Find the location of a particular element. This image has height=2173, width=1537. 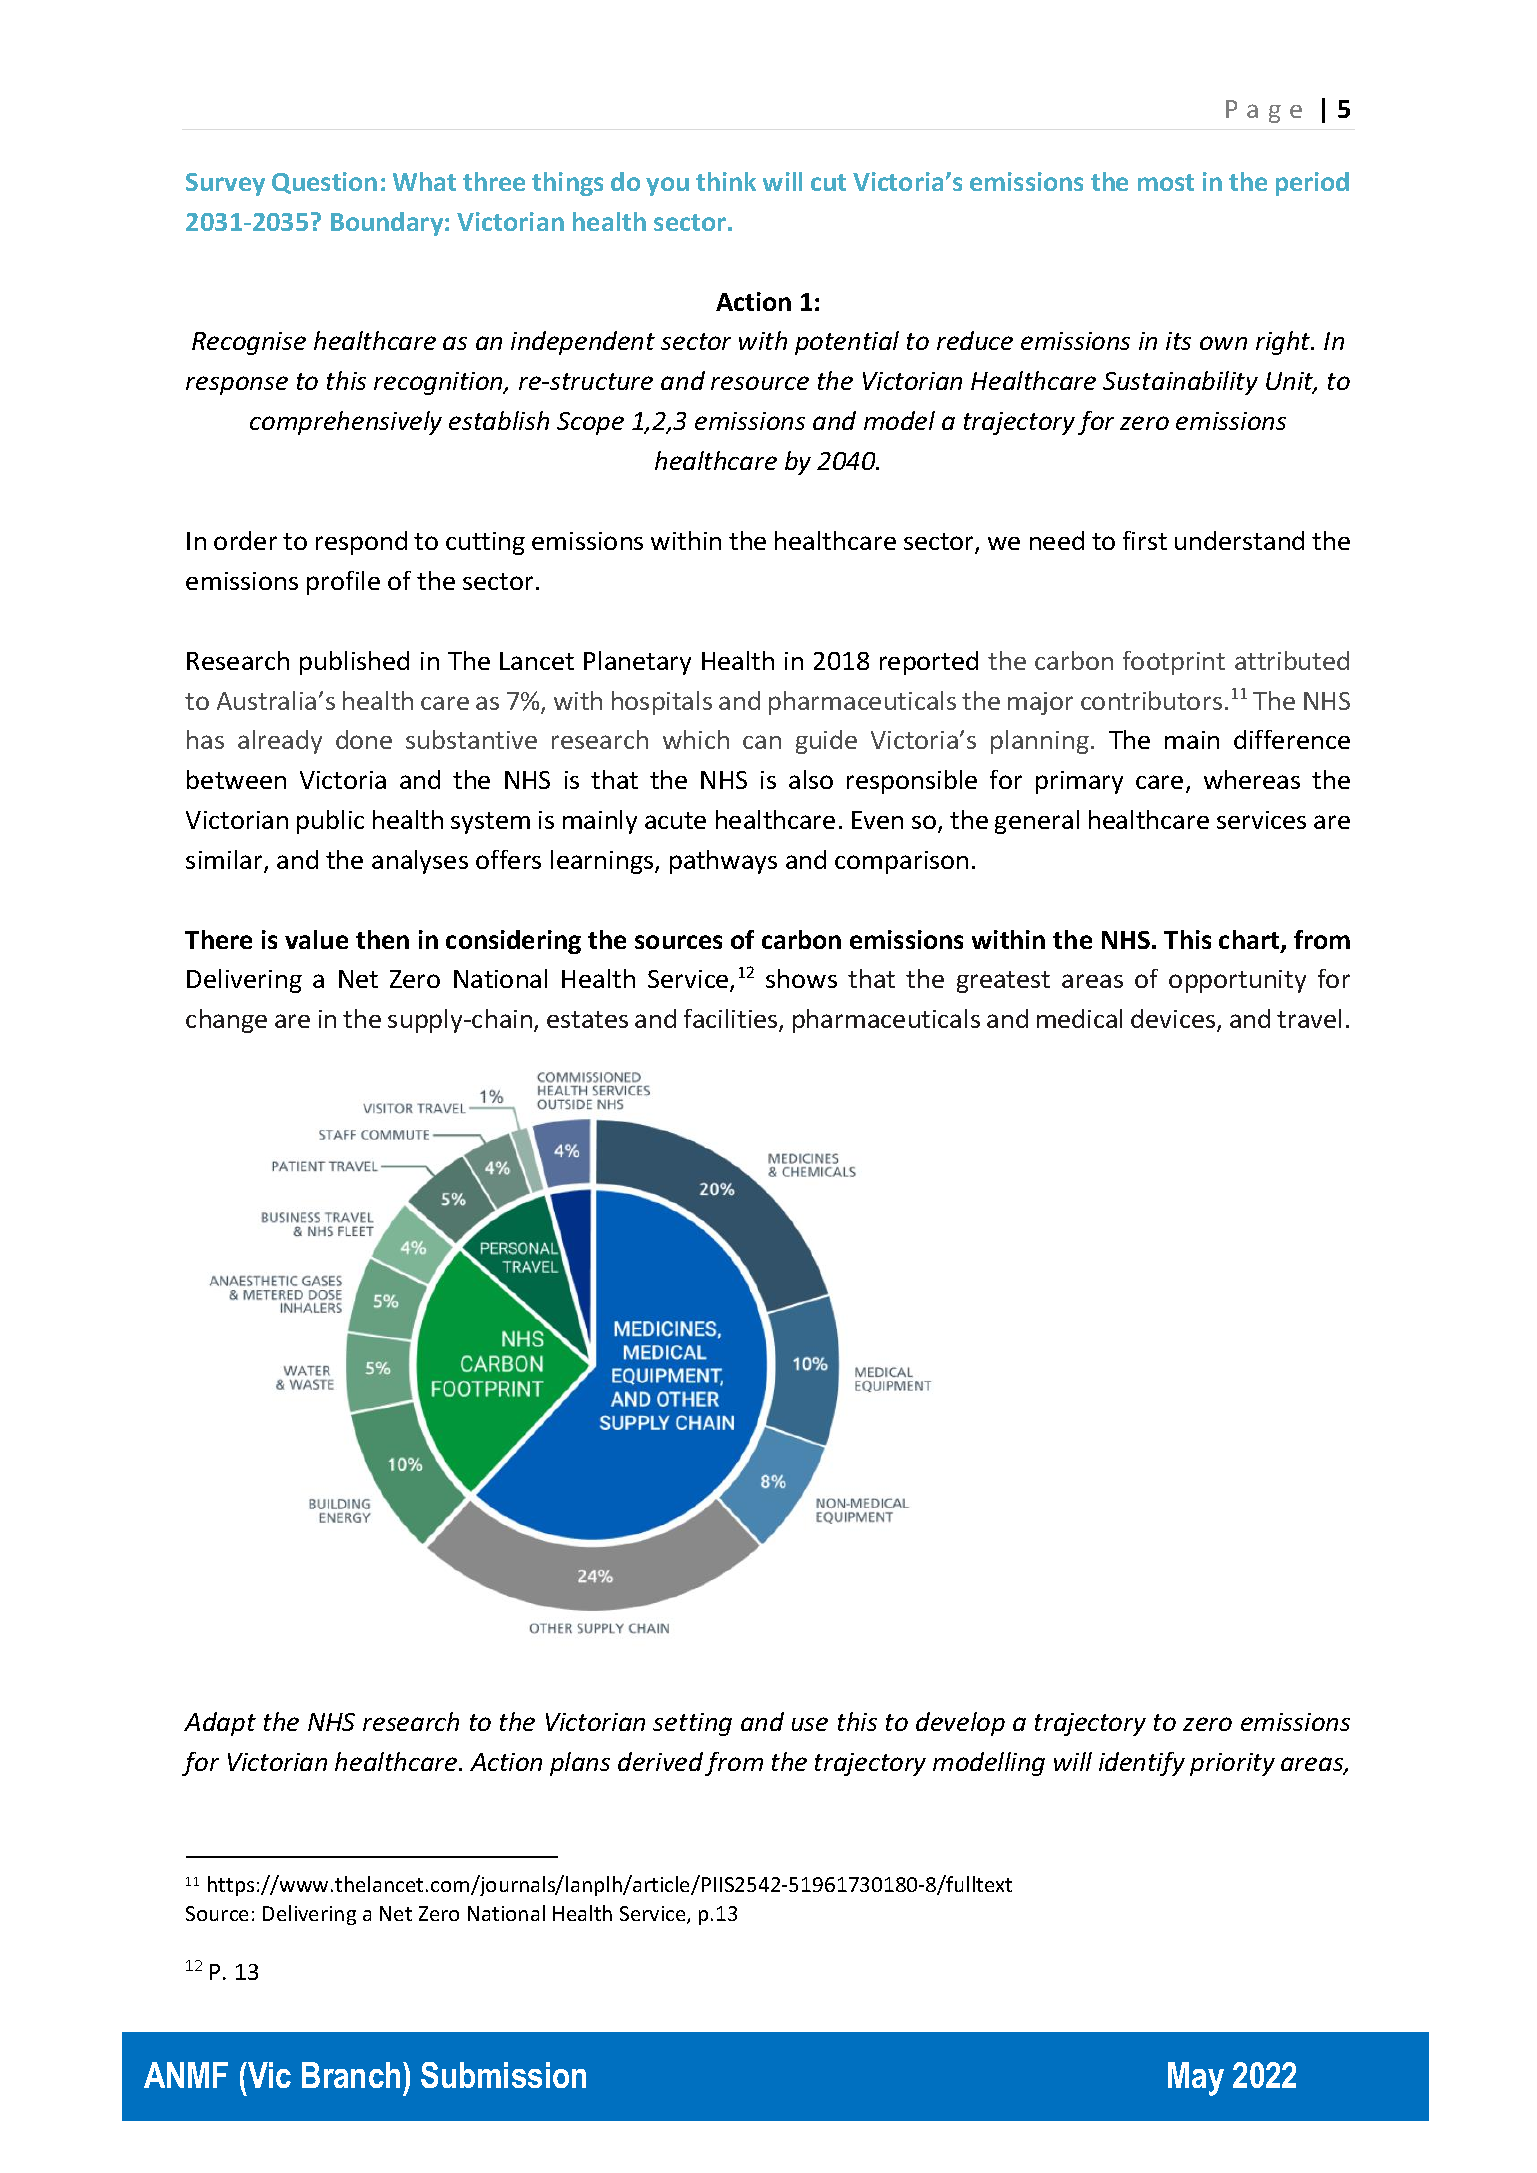

chart is located at coordinates (1250, 941).
